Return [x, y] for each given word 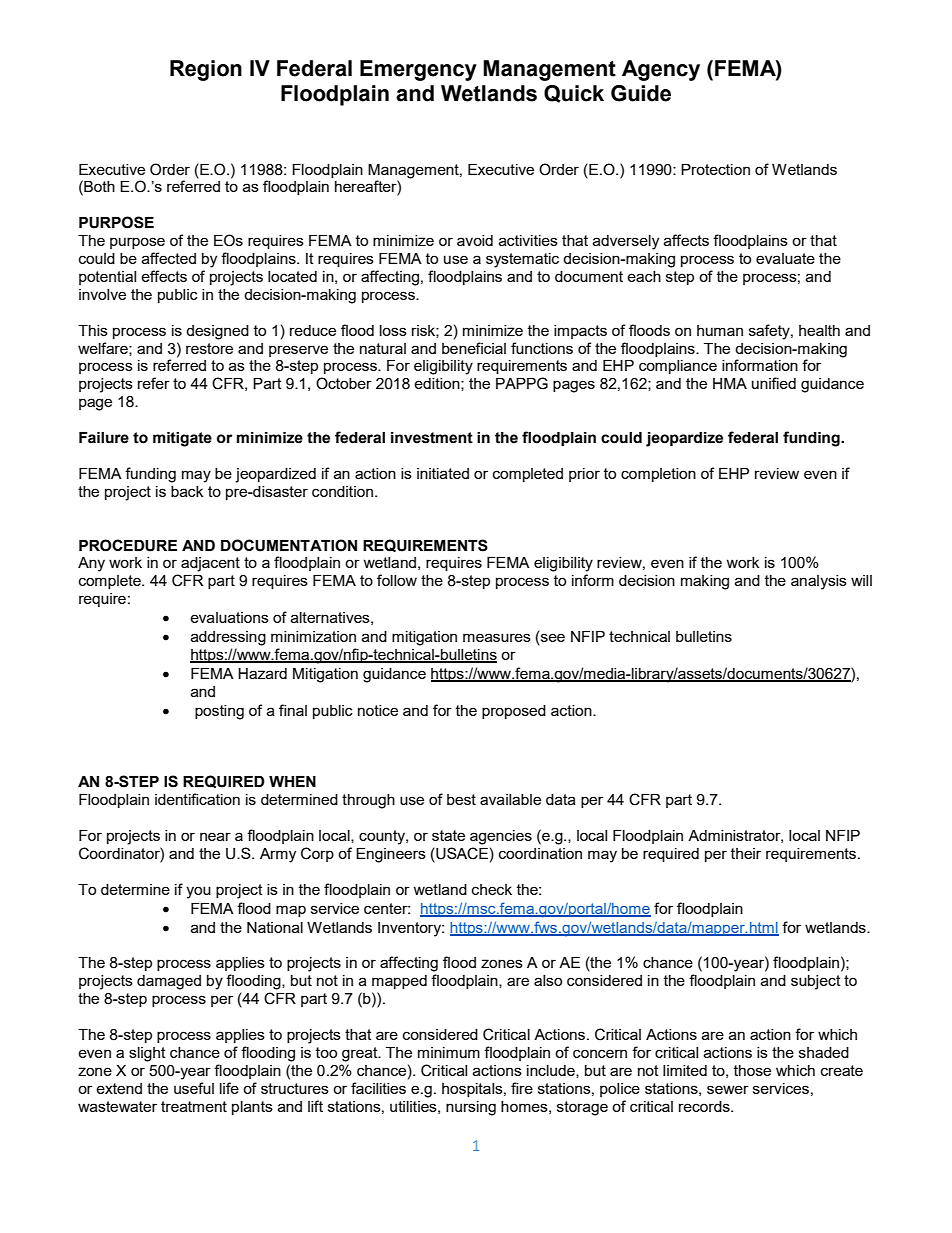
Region [206, 70]
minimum [449, 1052]
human [720, 330]
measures [497, 637]
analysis [819, 582]
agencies [501, 837]
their [746, 853]
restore [209, 348]
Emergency [418, 70]
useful [194, 1088]
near [215, 836]
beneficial [474, 348]
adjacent [210, 564]
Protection [715, 169]
